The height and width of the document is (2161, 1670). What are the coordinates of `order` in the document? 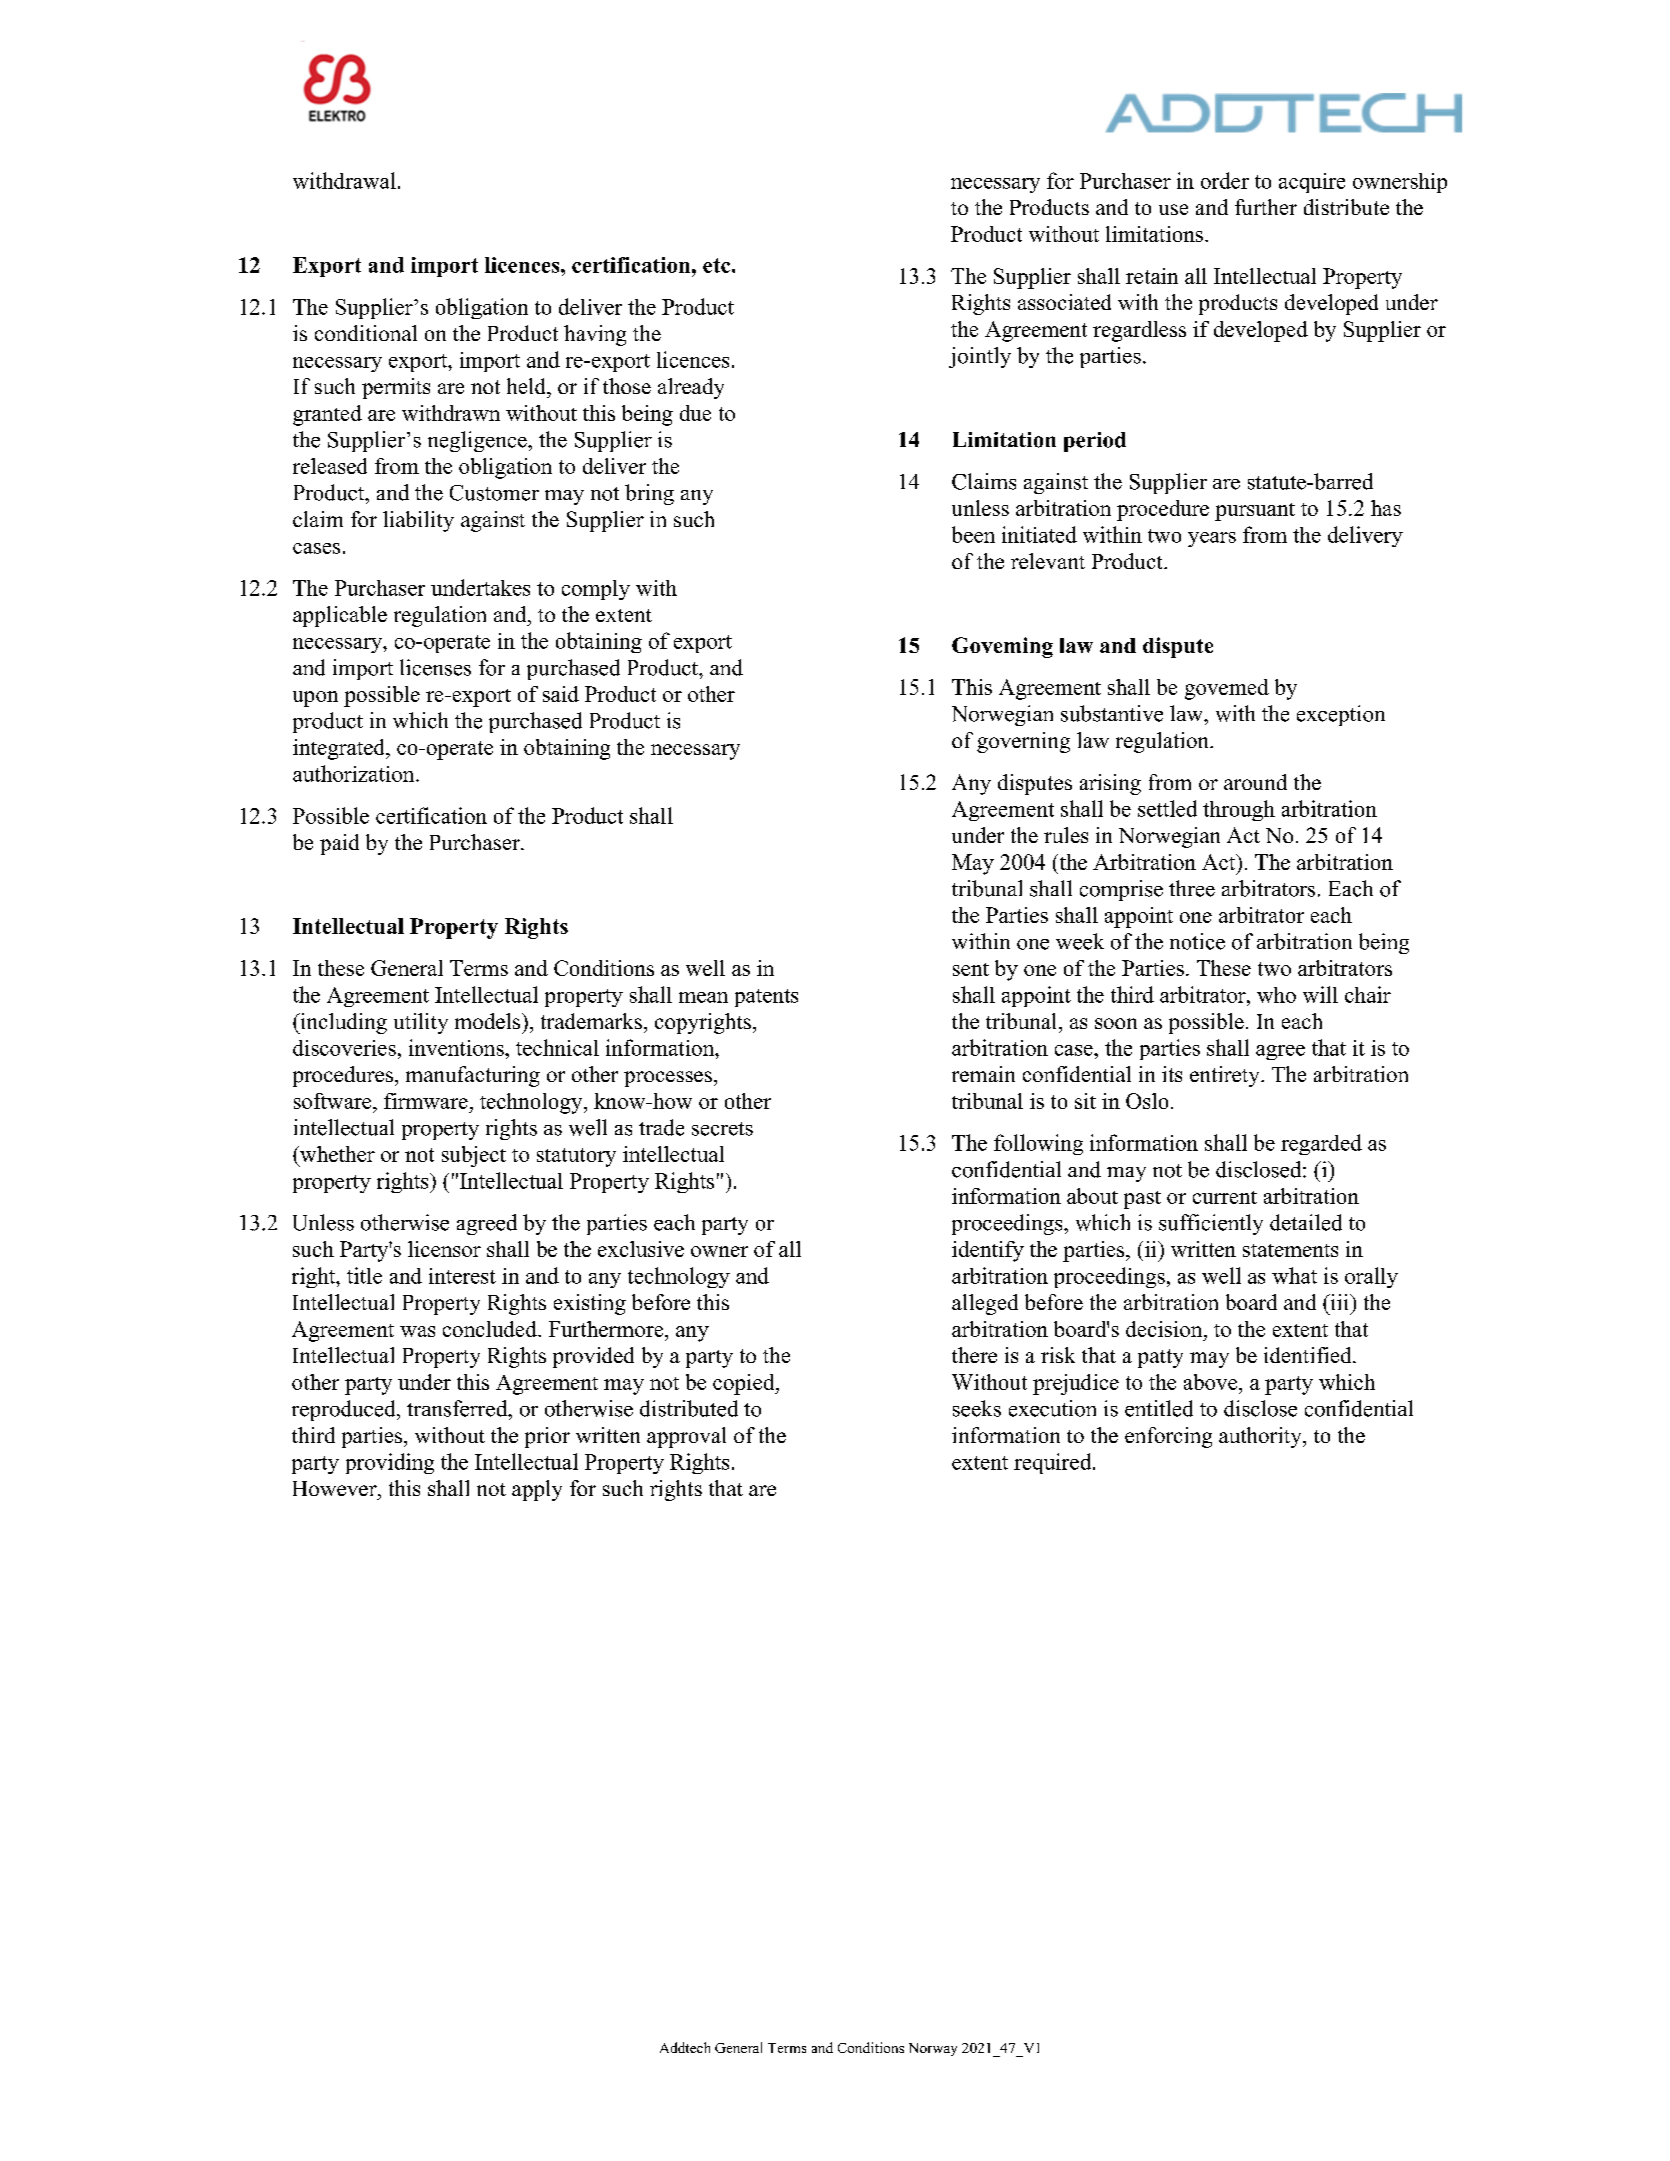 It's located at (1225, 180).
